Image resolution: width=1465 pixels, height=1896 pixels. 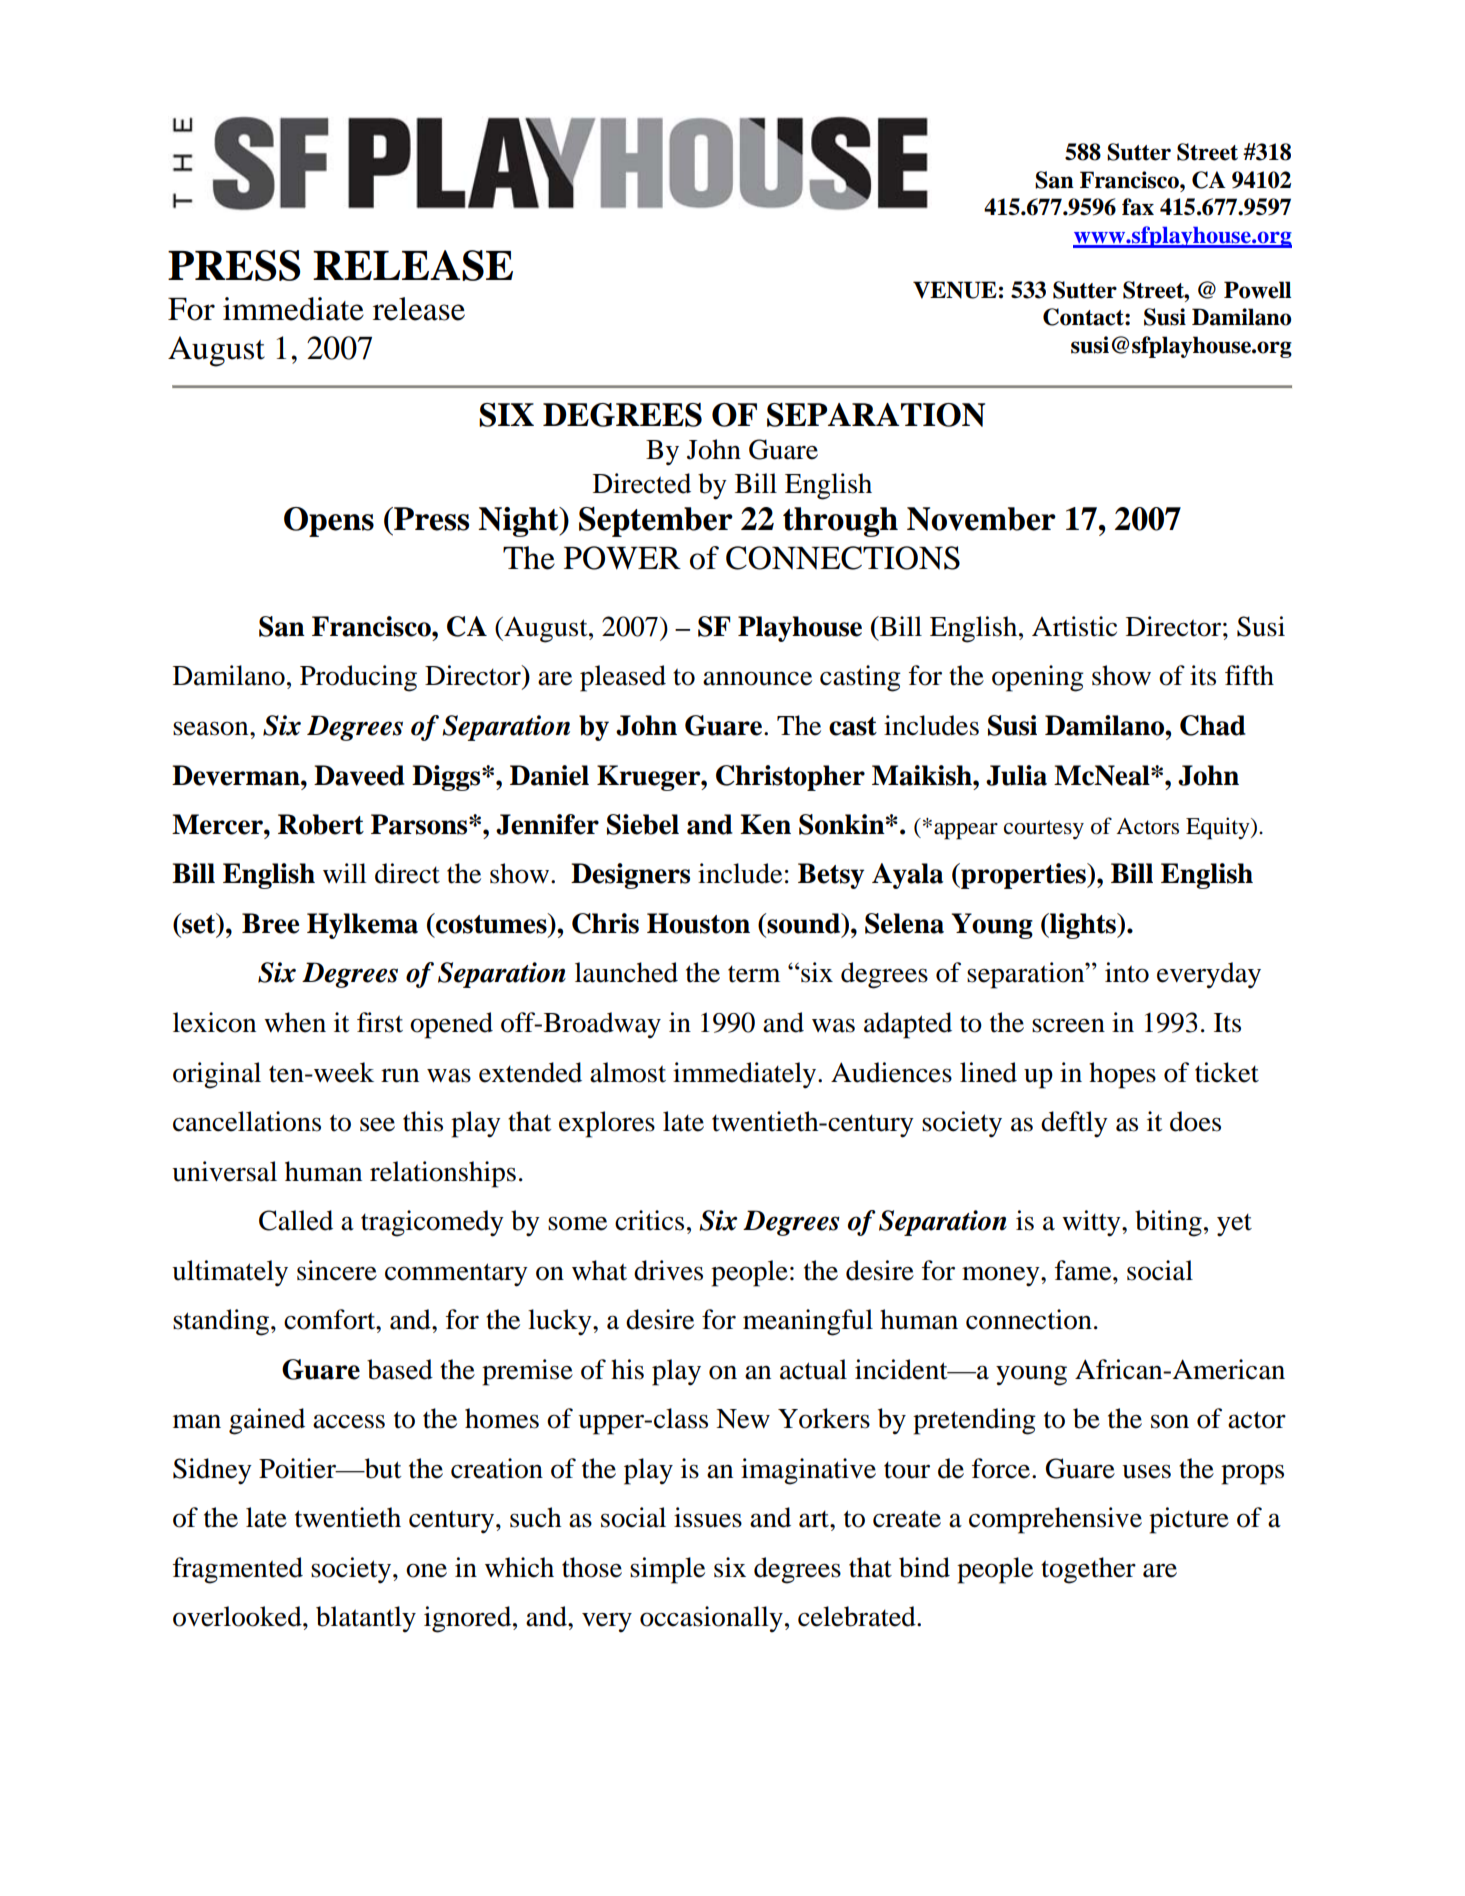 I want to click on fax, so click(x=1138, y=207).
